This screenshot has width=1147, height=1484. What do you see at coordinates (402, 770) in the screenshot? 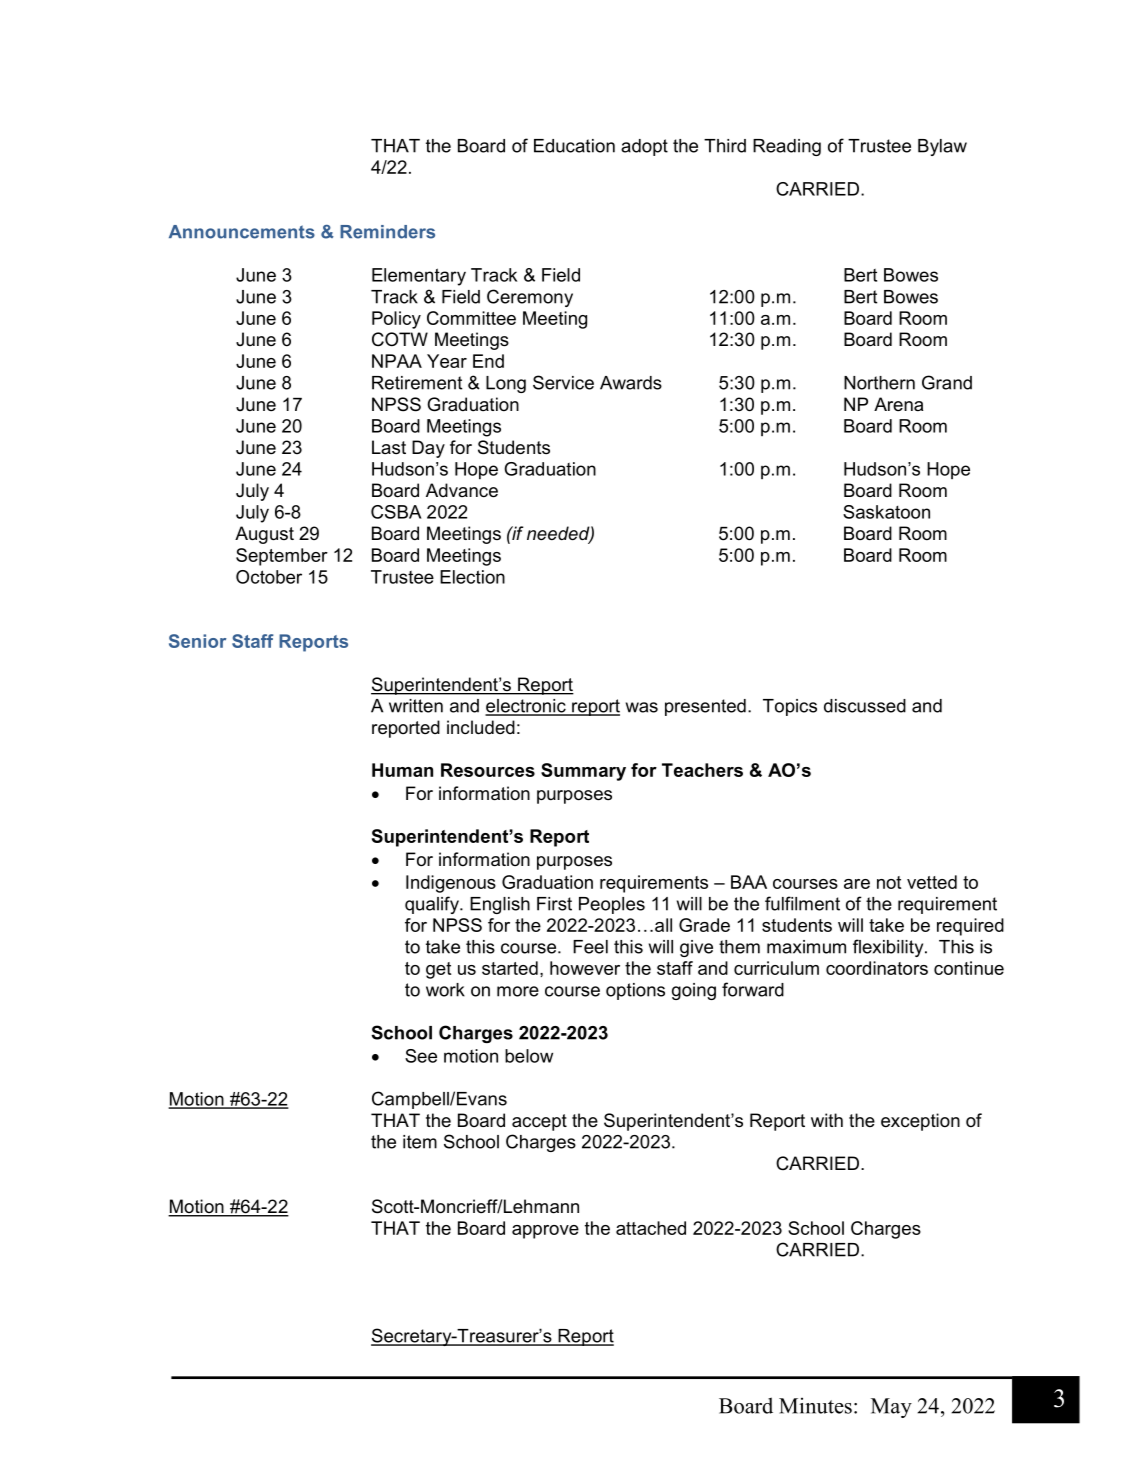
I see `Human` at bounding box center [402, 770].
